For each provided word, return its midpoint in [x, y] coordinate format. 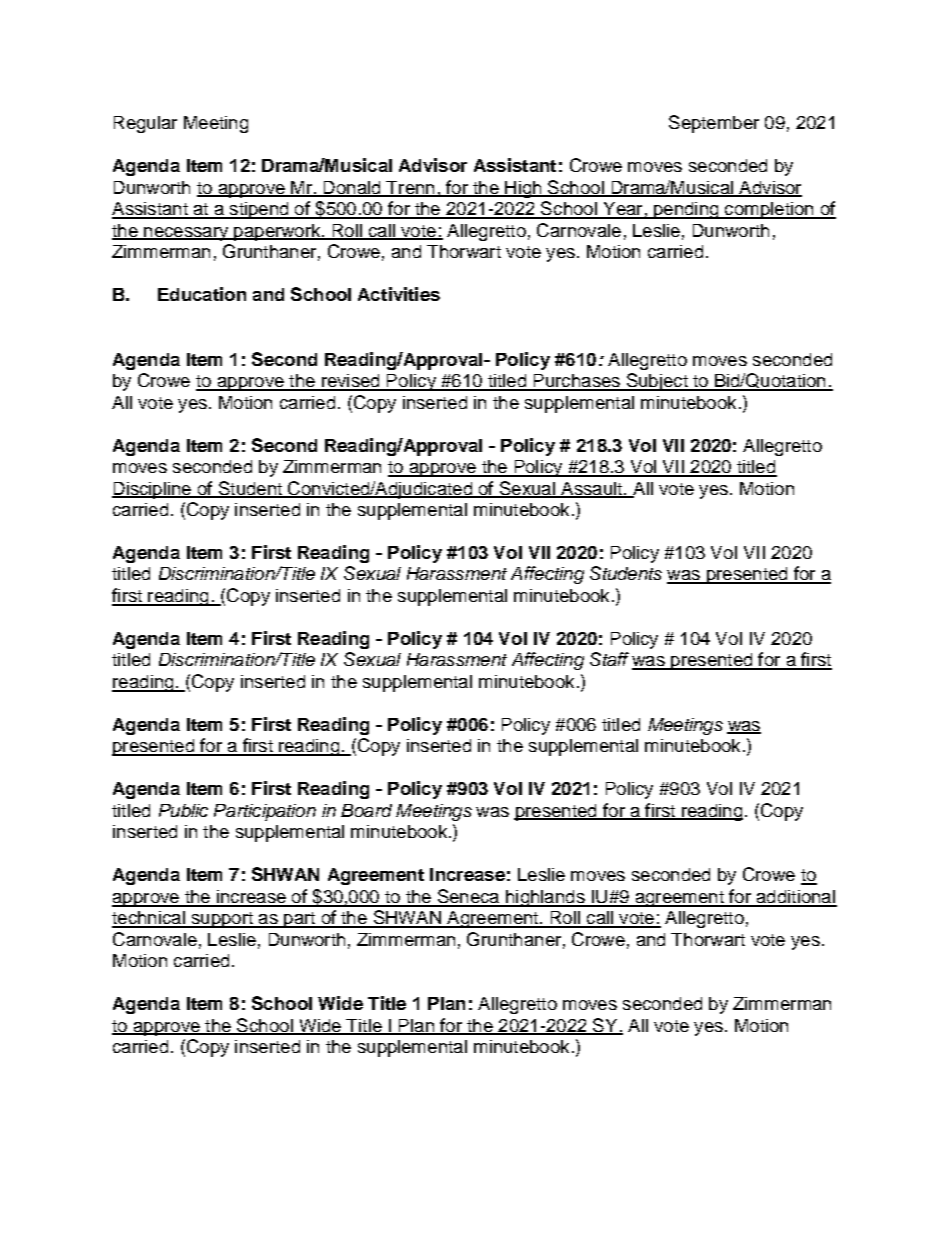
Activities [399, 294]
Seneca [468, 897]
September [714, 124]
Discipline [153, 490]
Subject [657, 382]
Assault [591, 489]
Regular [145, 124]
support [222, 920]
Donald [352, 188]
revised [351, 382]
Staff [609, 659]
